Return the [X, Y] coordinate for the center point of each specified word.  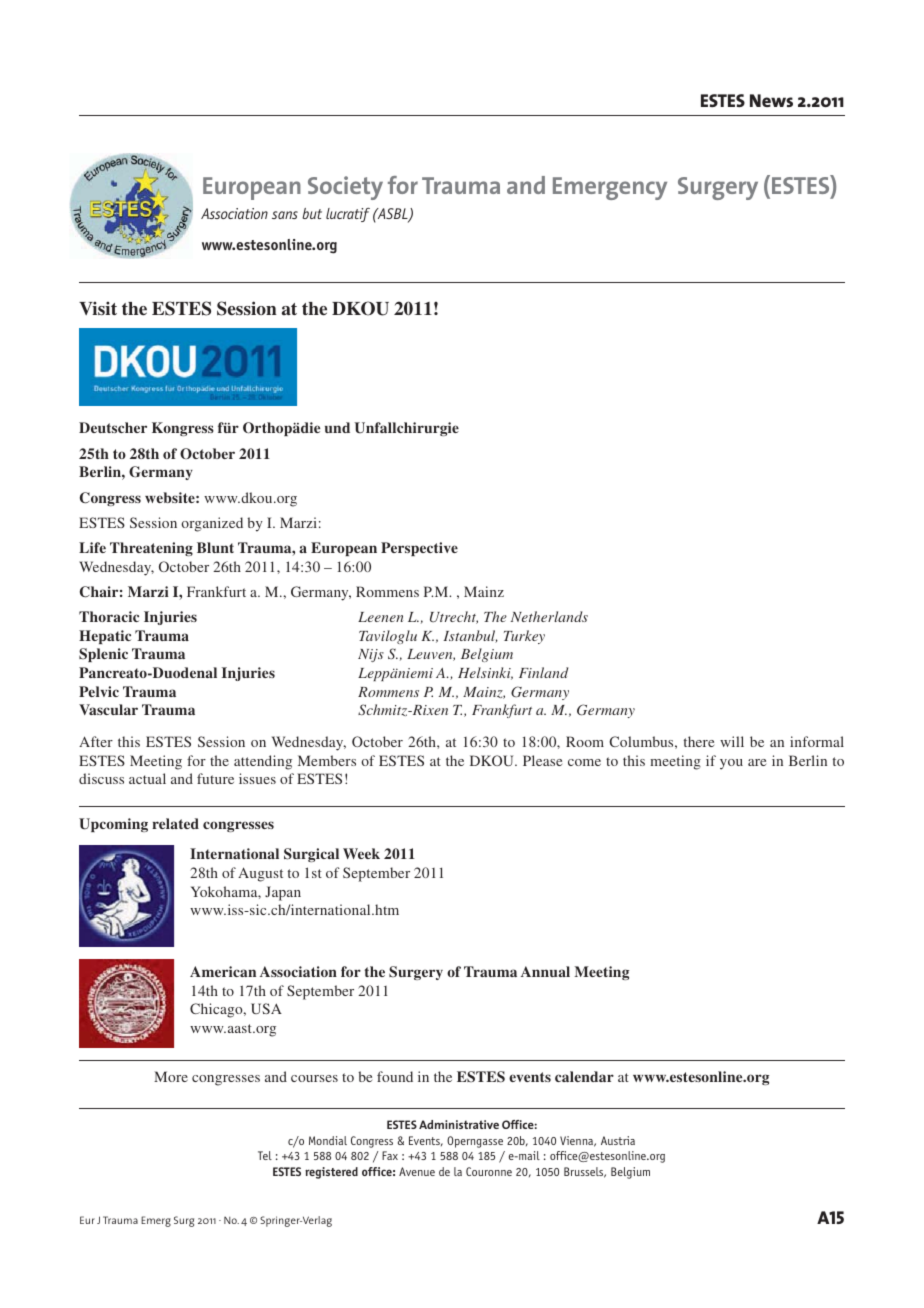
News [771, 100]
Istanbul [470, 636]
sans [285, 215]
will [732, 741]
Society [345, 188]
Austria [618, 1140]
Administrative [459, 1124]
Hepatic [105, 637]
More [171, 1076]
